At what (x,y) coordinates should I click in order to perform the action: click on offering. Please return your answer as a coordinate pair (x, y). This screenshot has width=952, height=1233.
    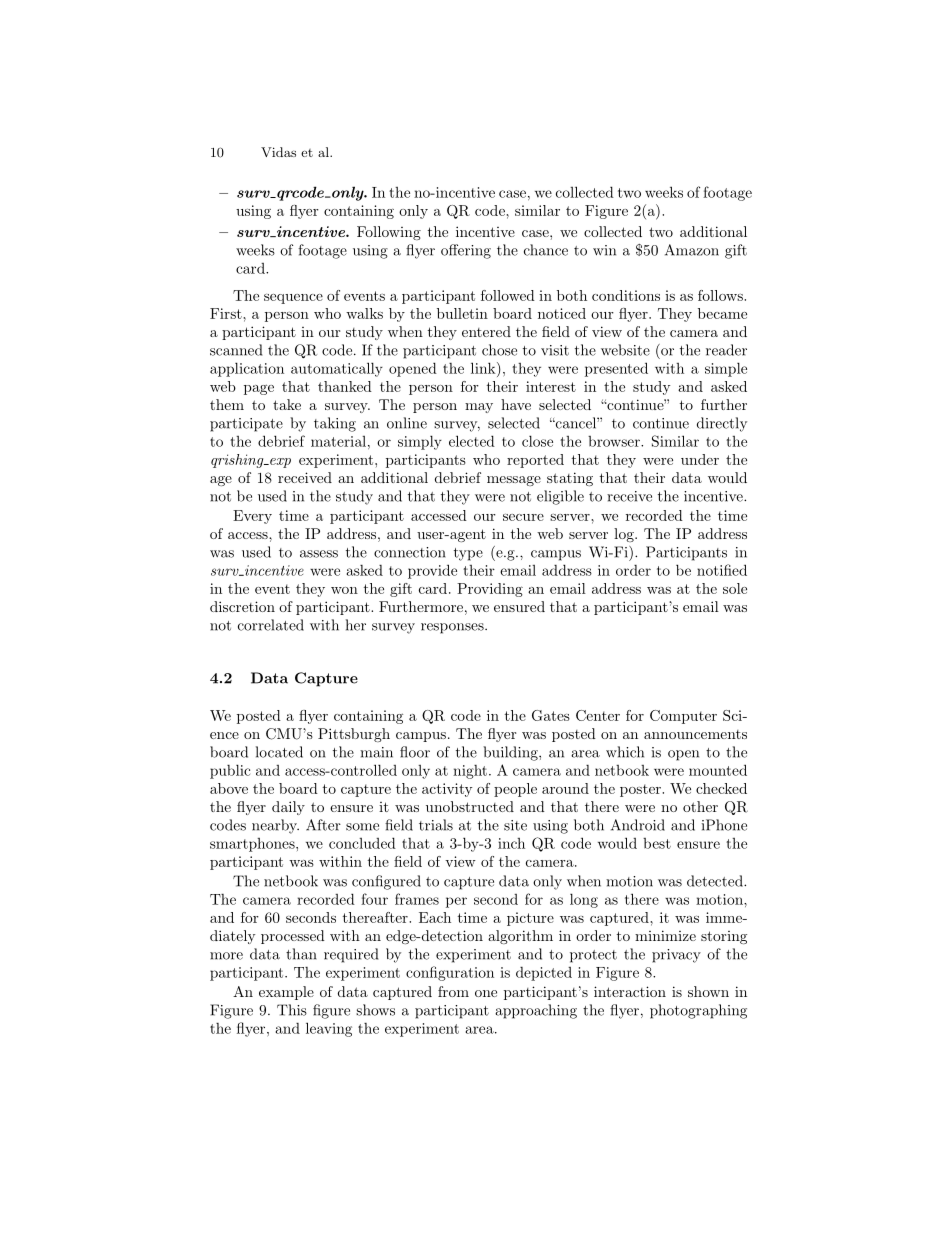
    Looking at the image, I should click on (466, 251).
